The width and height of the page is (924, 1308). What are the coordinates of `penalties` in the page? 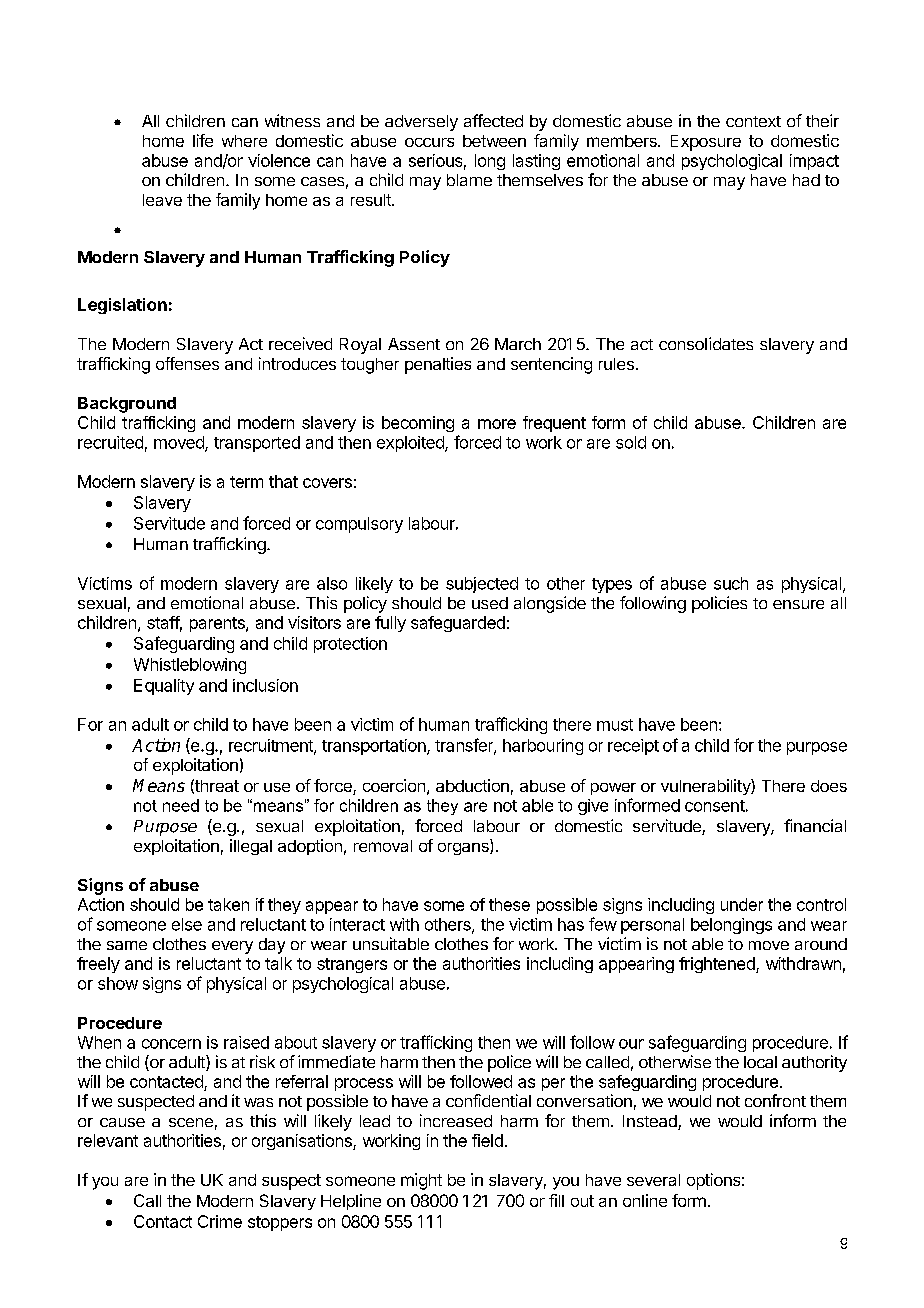 It's located at (438, 365).
